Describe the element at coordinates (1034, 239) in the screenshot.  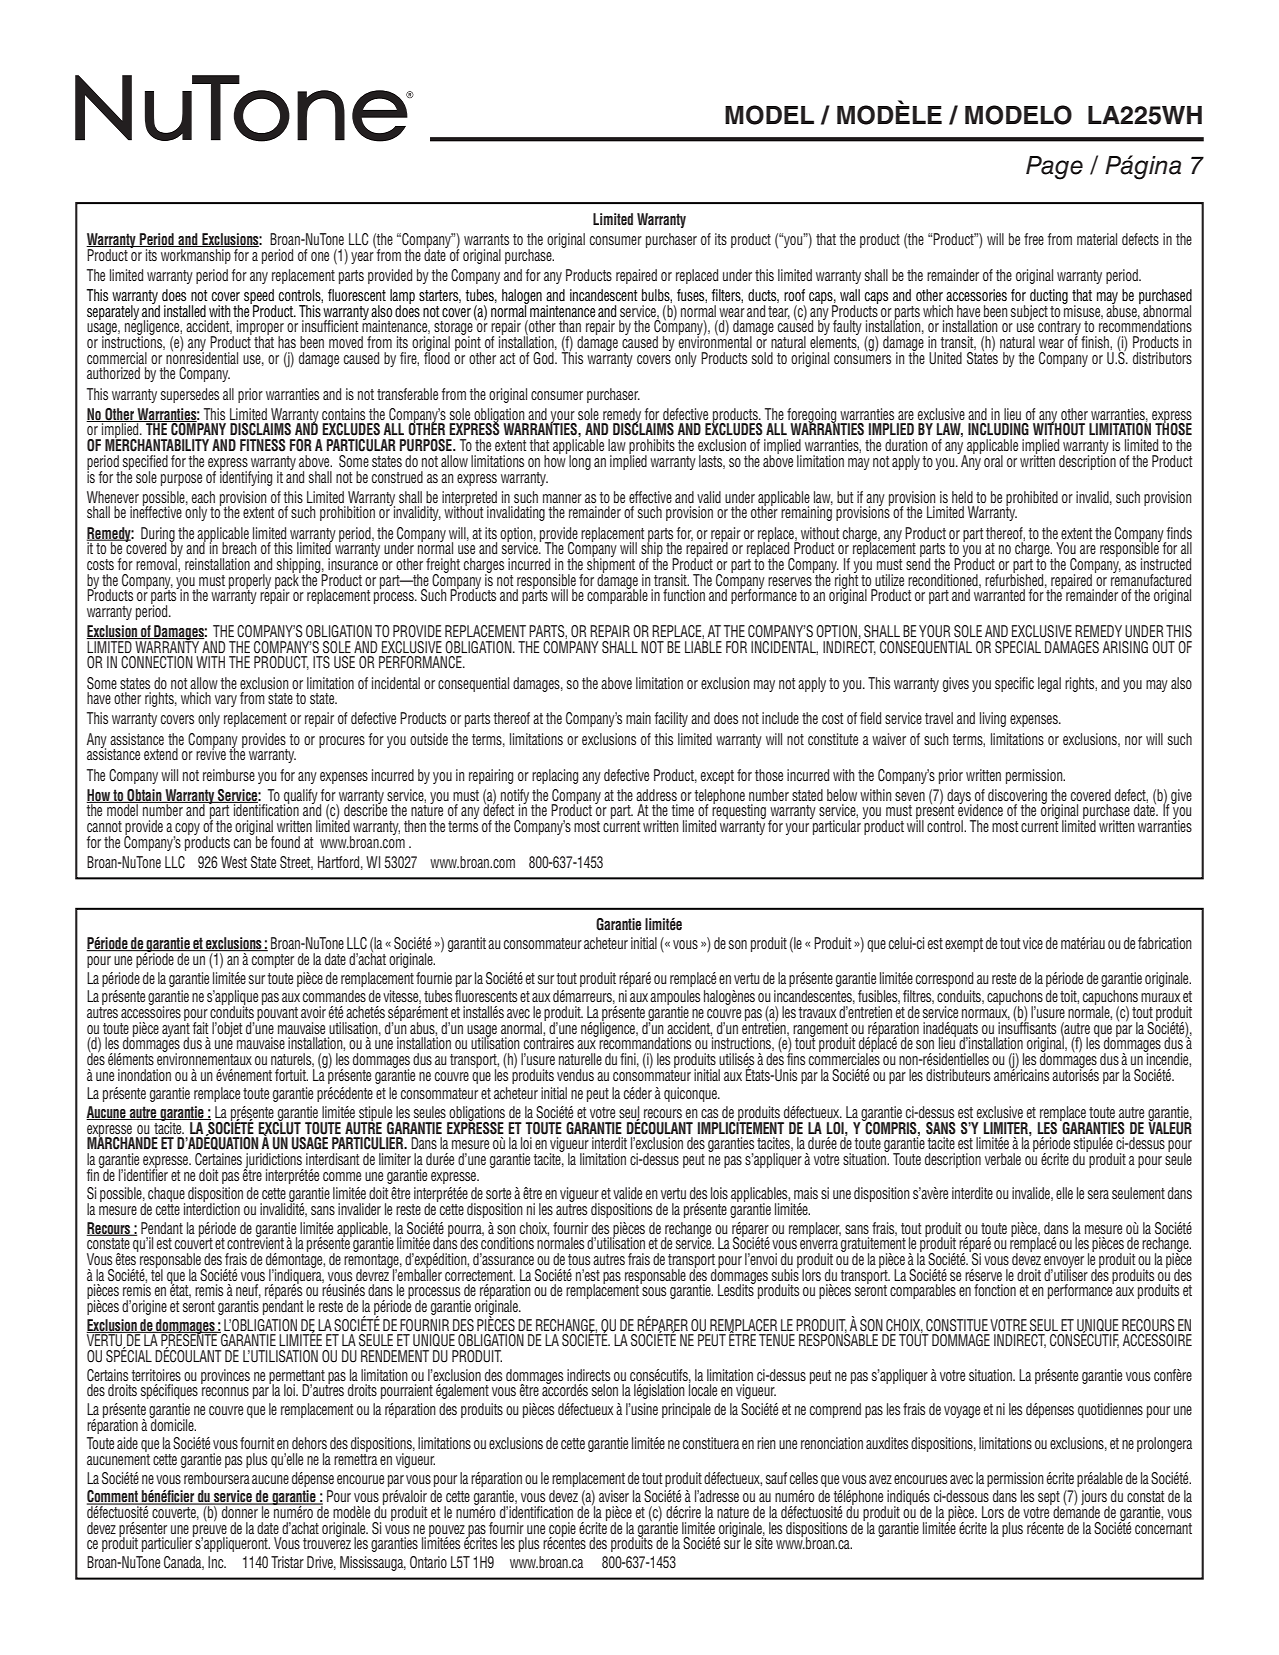
I see `free` at that location.
